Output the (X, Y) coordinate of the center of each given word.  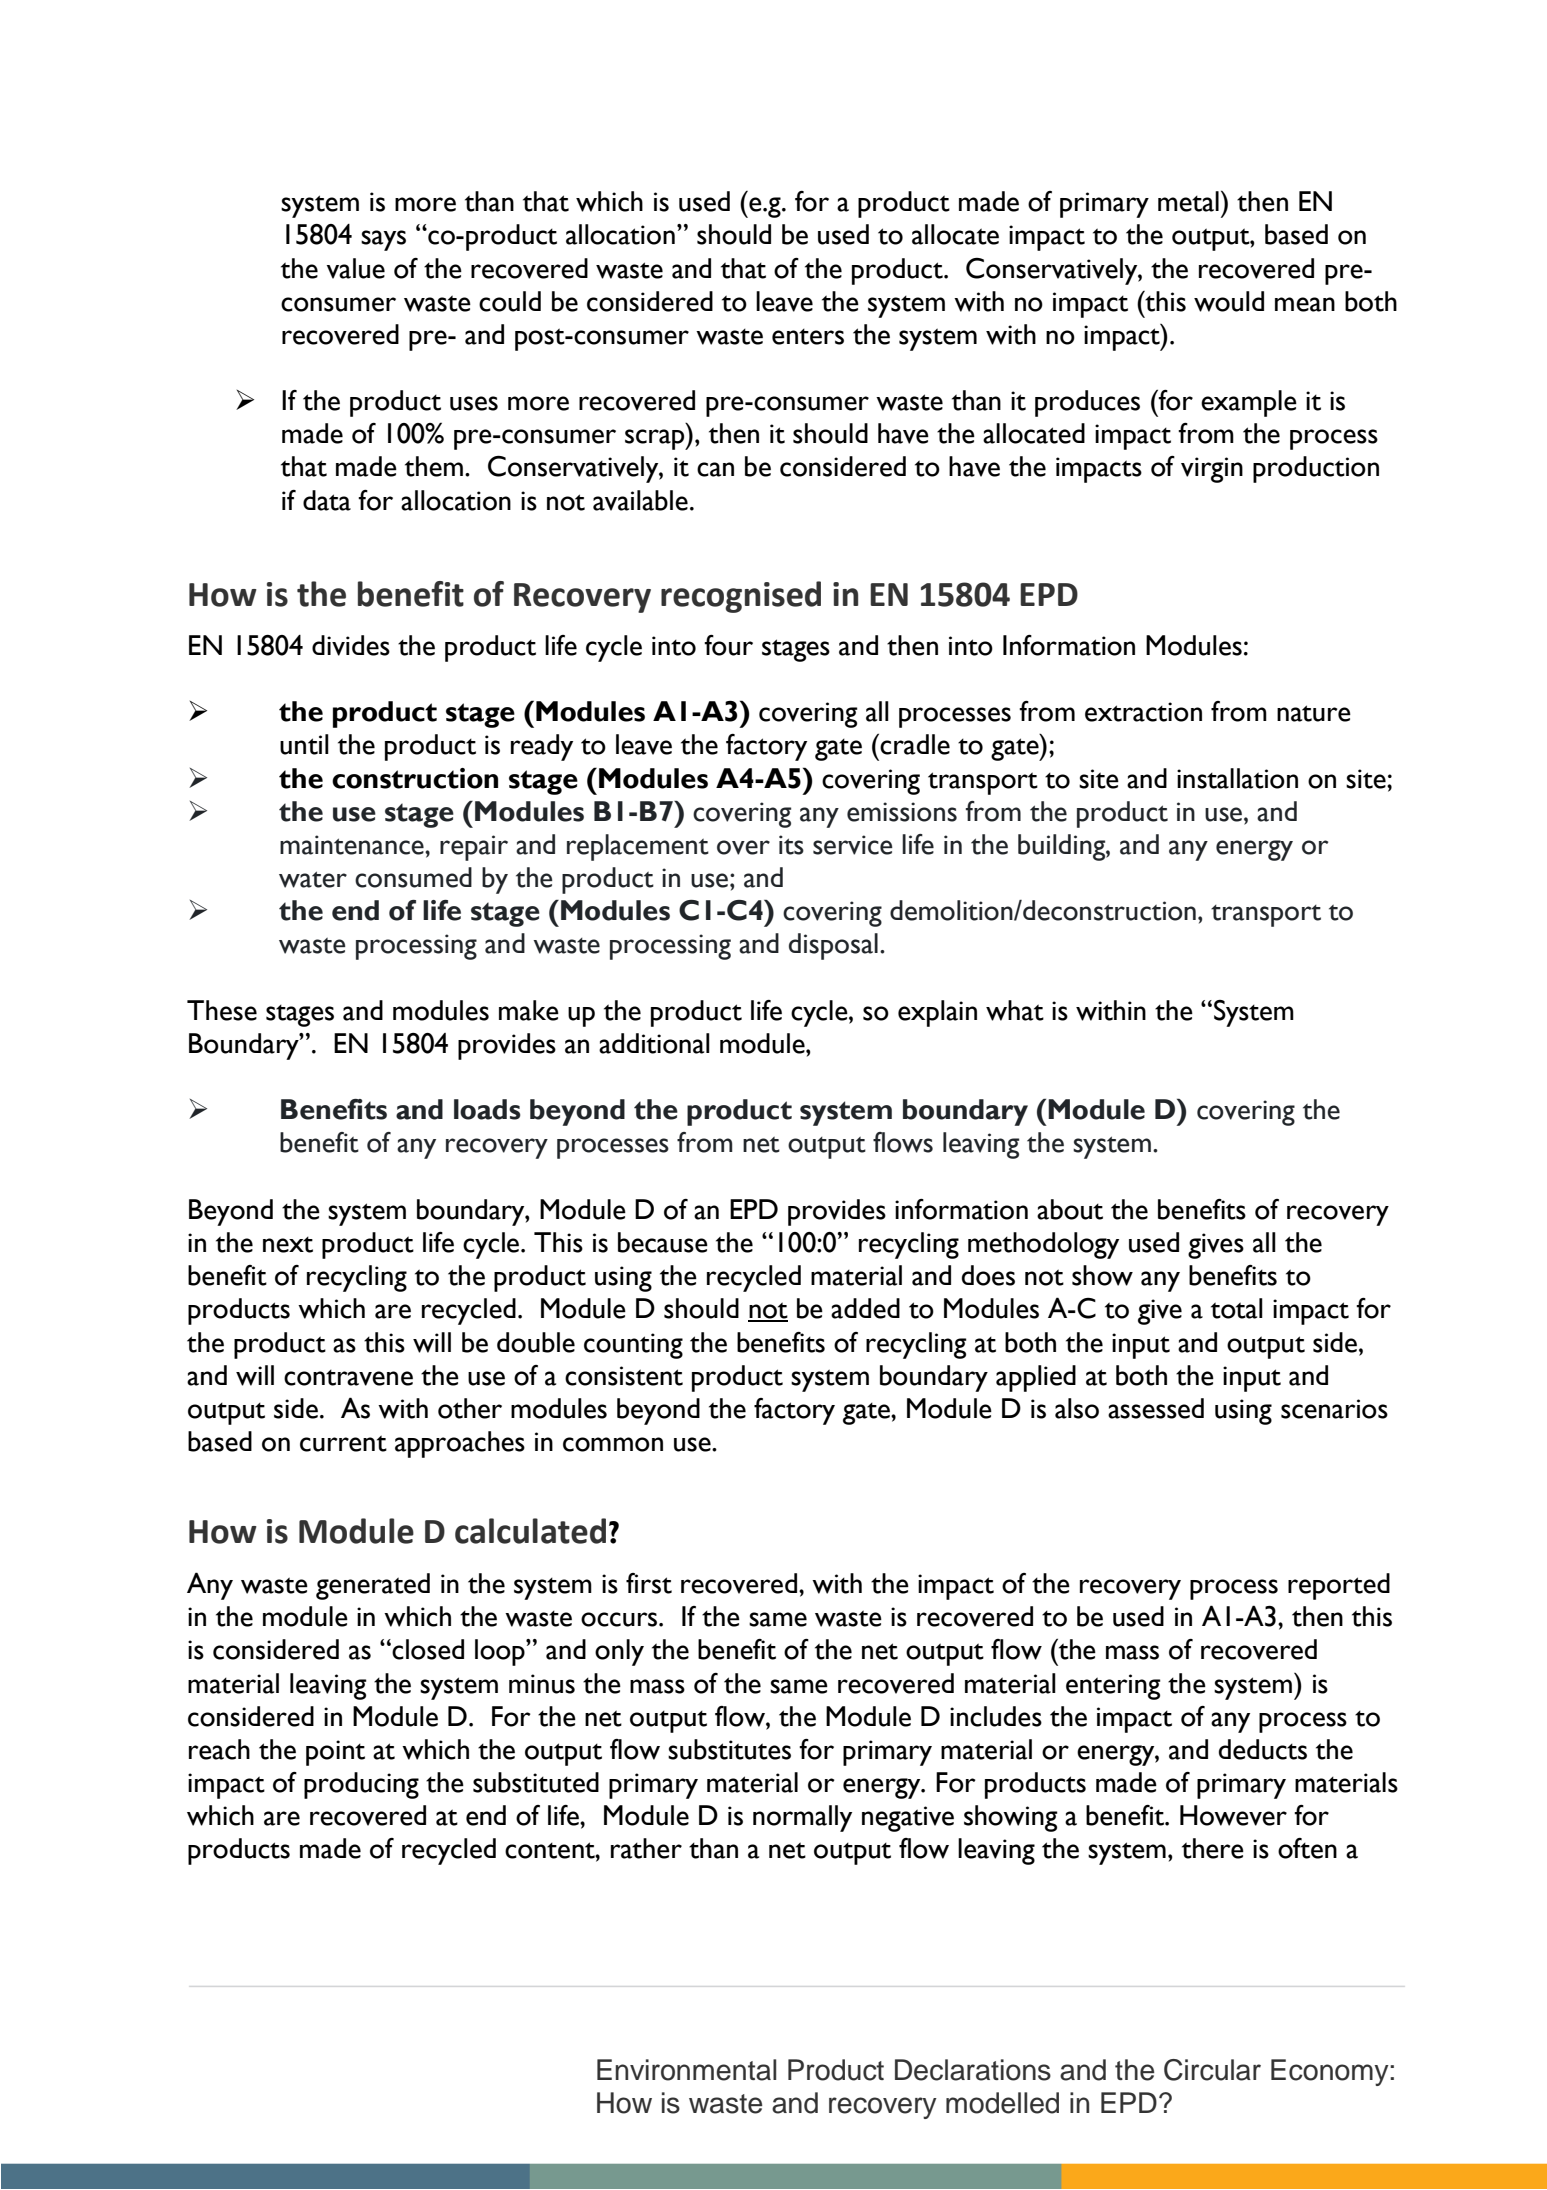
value (356, 268)
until (304, 744)
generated (373, 1586)
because (663, 1242)
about (1070, 1209)
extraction (1143, 712)
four (728, 645)
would (1229, 301)
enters (808, 337)
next (288, 1245)
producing (361, 1785)
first (649, 1583)
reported (1339, 1586)
